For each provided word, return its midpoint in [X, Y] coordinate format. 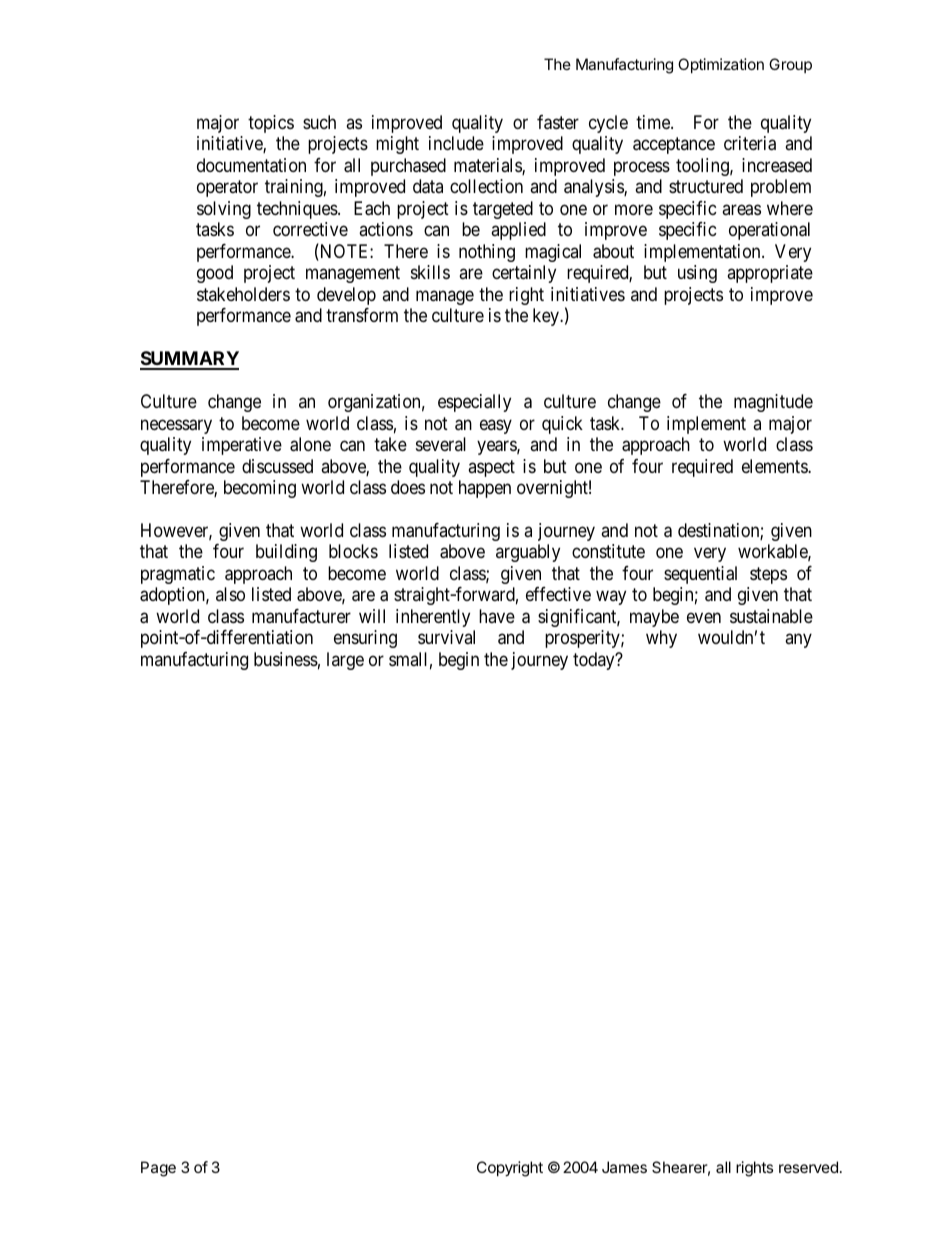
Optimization [721, 65]
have [497, 616]
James [624, 1167]
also [230, 594]
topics [271, 124]
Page [158, 1169]
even [704, 617]
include [456, 143]
